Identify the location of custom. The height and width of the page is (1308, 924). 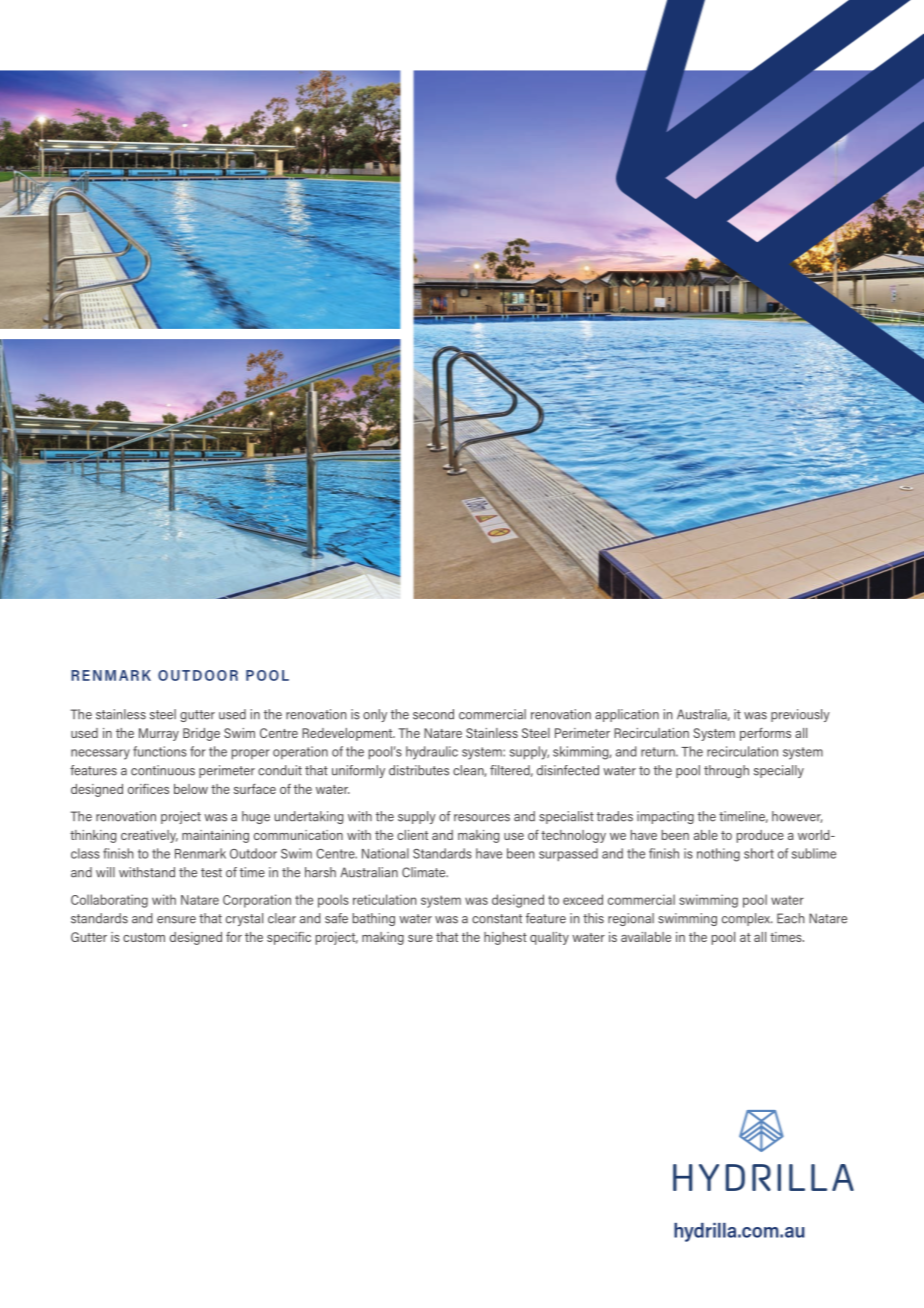
(144, 937).
